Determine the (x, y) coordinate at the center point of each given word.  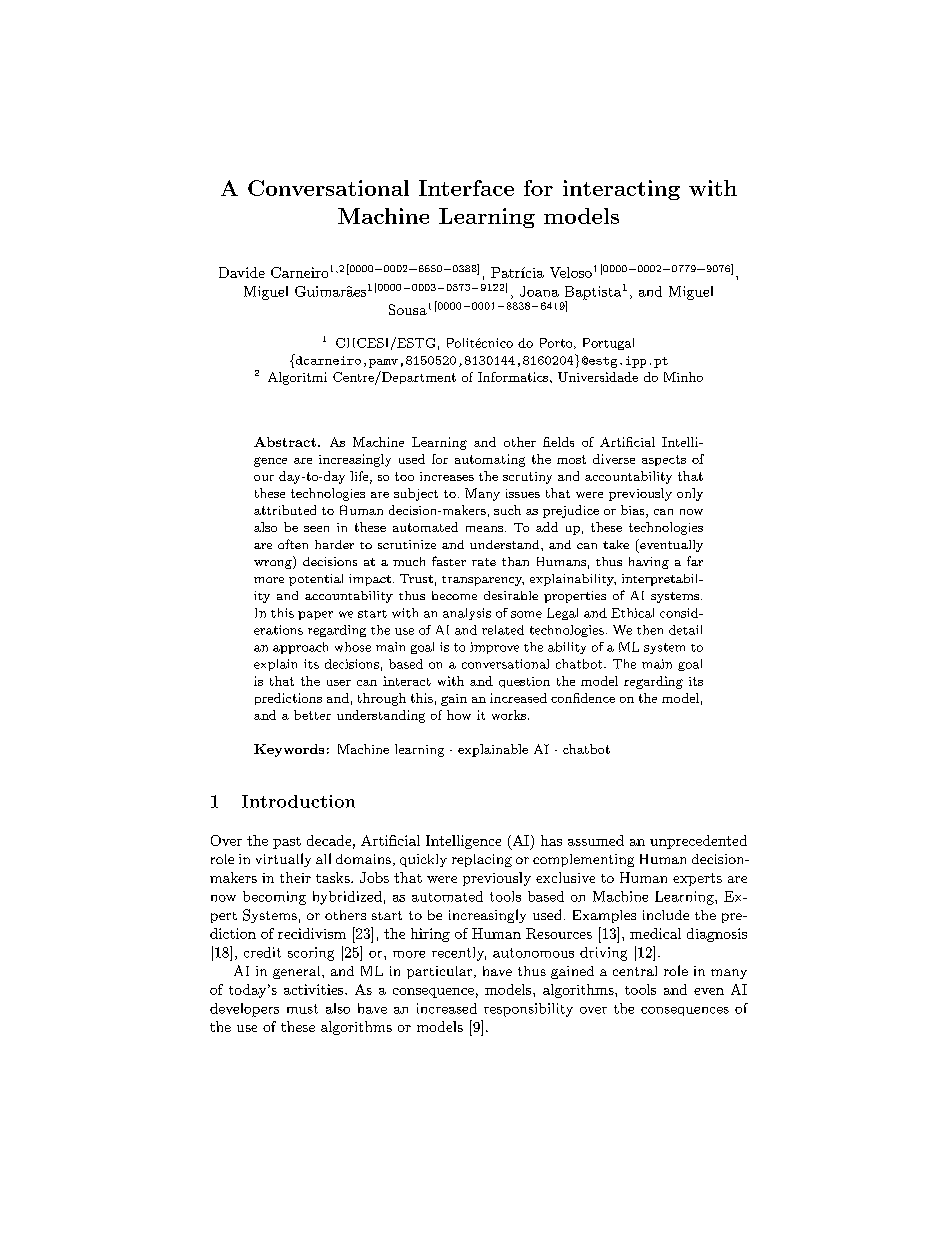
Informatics (513, 377)
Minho (683, 377)
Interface (466, 188)
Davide (242, 272)
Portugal (608, 344)
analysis (467, 614)
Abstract (285, 442)
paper (315, 615)
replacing (482, 860)
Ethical (632, 613)
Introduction (298, 801)
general (298, 972)
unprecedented (698, 842)
